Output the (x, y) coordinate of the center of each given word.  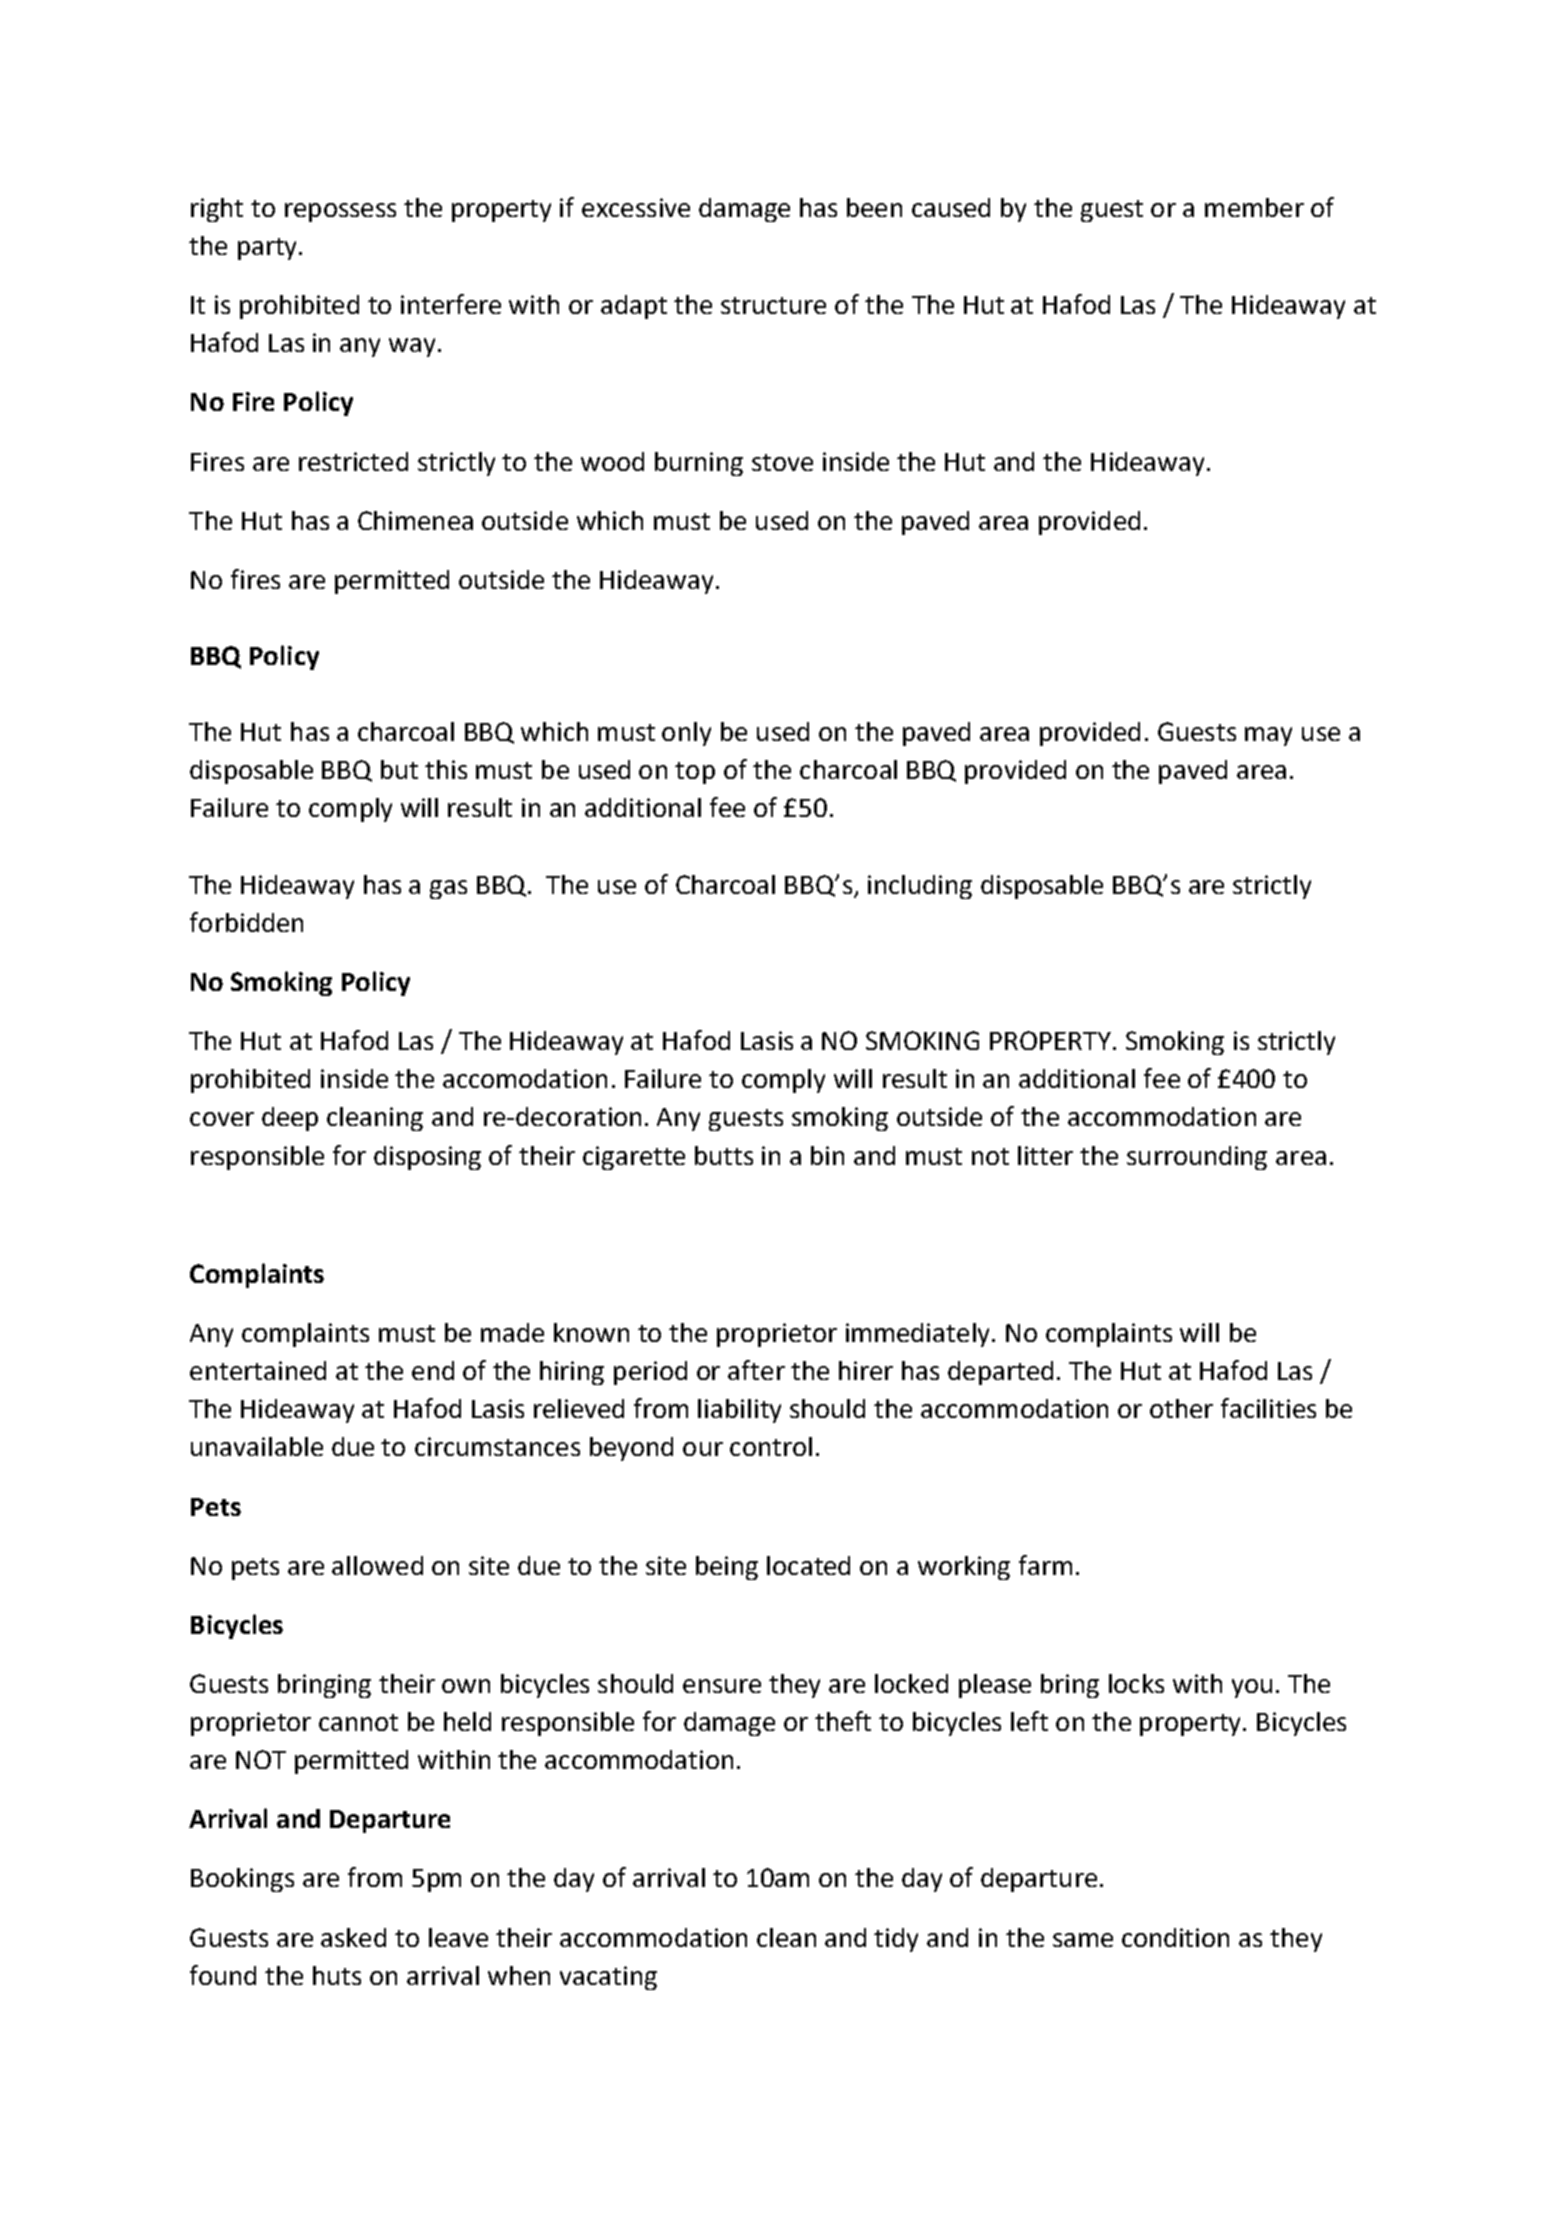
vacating (608, 1978)
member (1254, 207)
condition (1175, 1937)
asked (353, 1937)
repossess (340, 212)
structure (773, 305)
